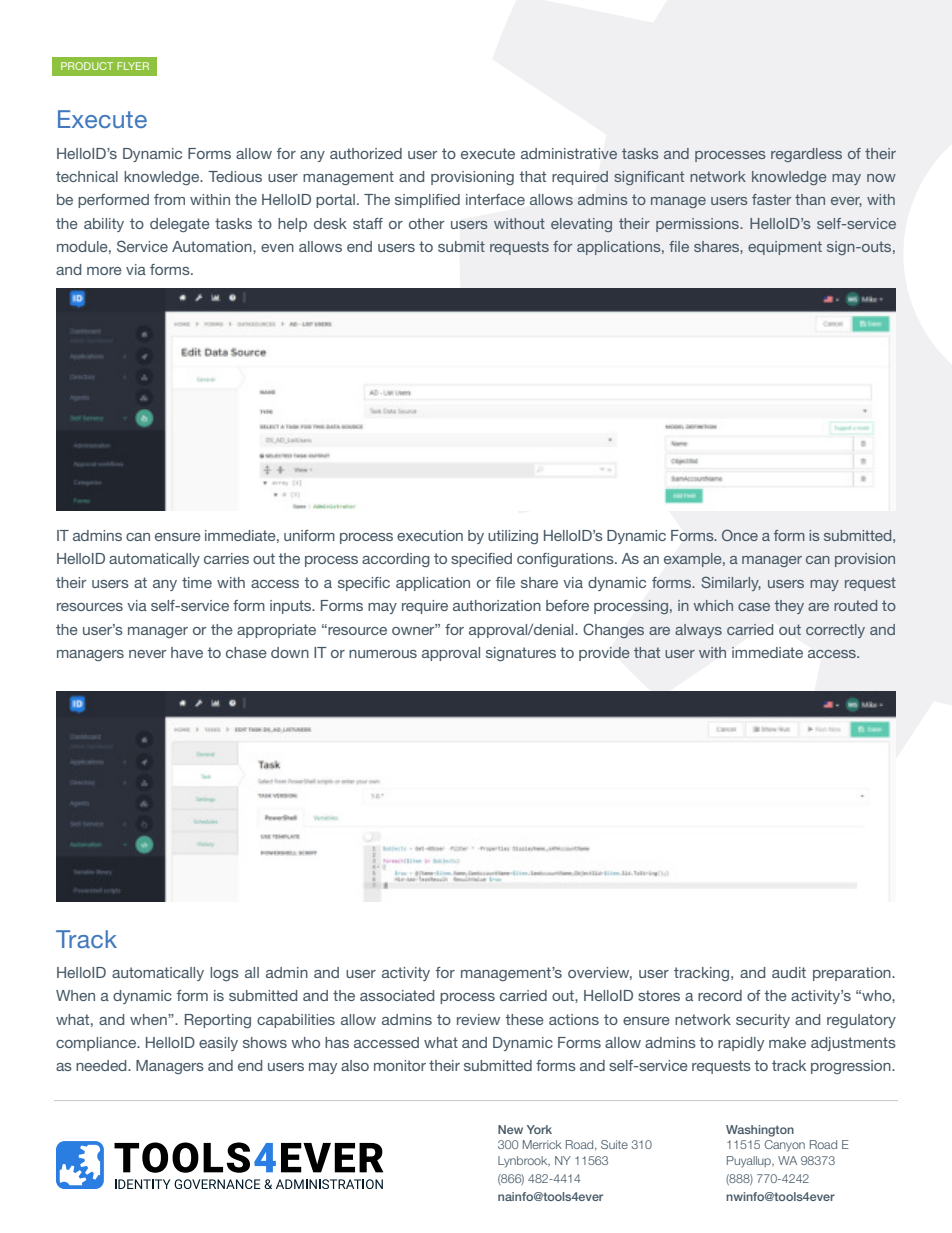 Image resolution: width=952 pixels, height=1233 pixels. What do you see at coordinates (187, 652) in the screenshot?
I see `have` at bounding box center [187, 652].
